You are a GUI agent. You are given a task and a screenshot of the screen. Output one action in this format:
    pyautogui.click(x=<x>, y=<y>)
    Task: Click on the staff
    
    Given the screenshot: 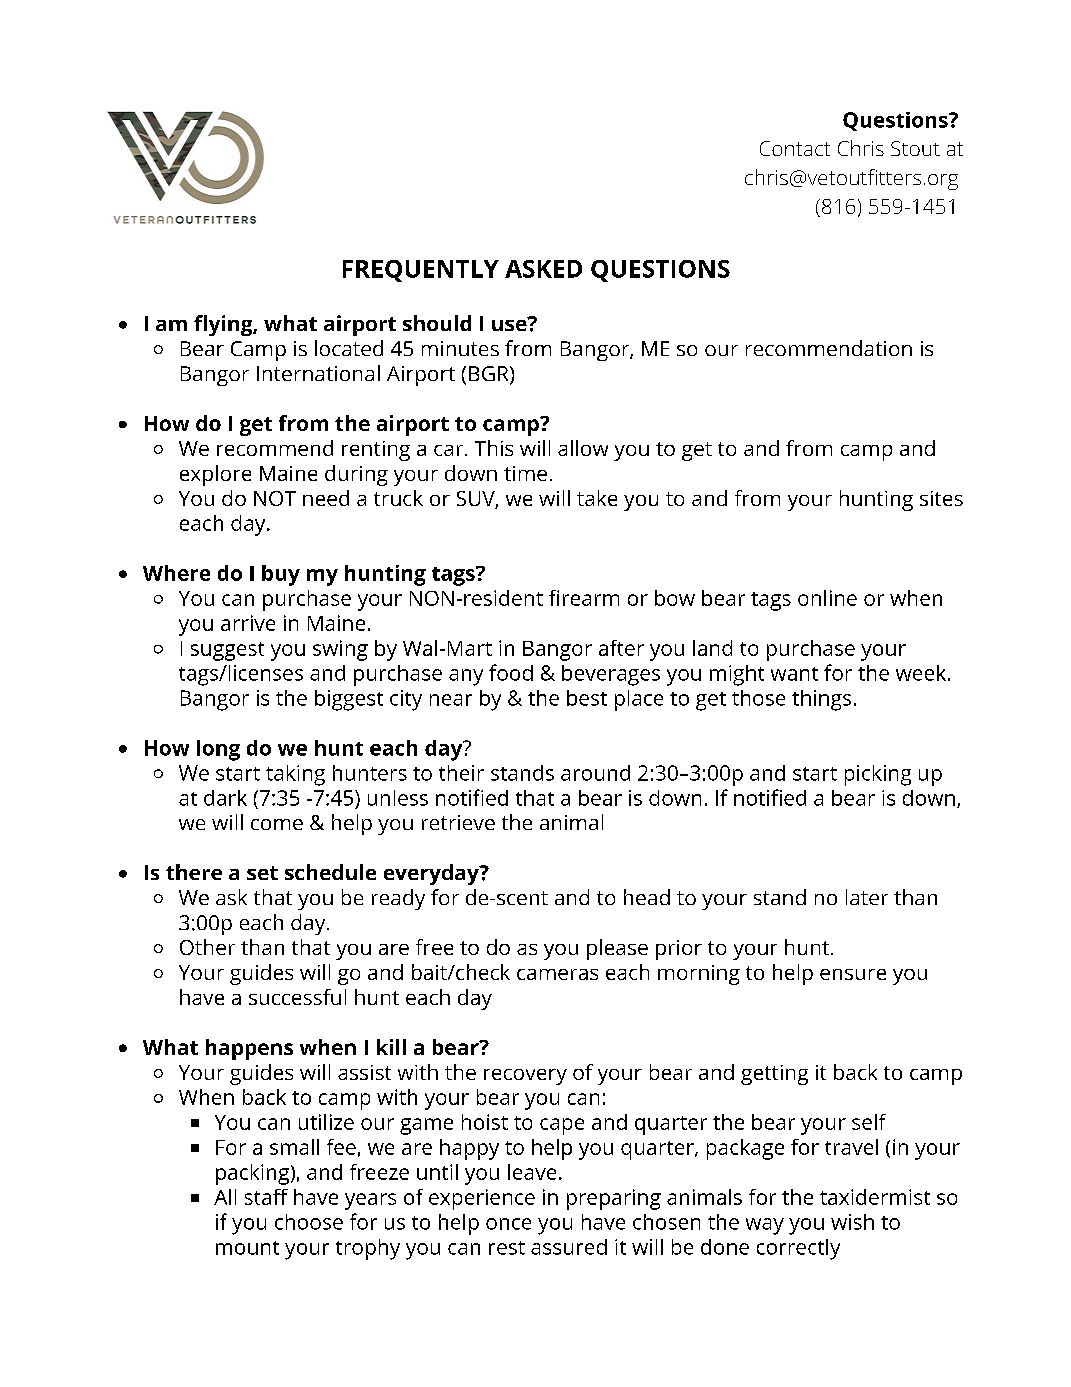 What is the action you would take?
    pyautogui.click(x=266, y=1197)
